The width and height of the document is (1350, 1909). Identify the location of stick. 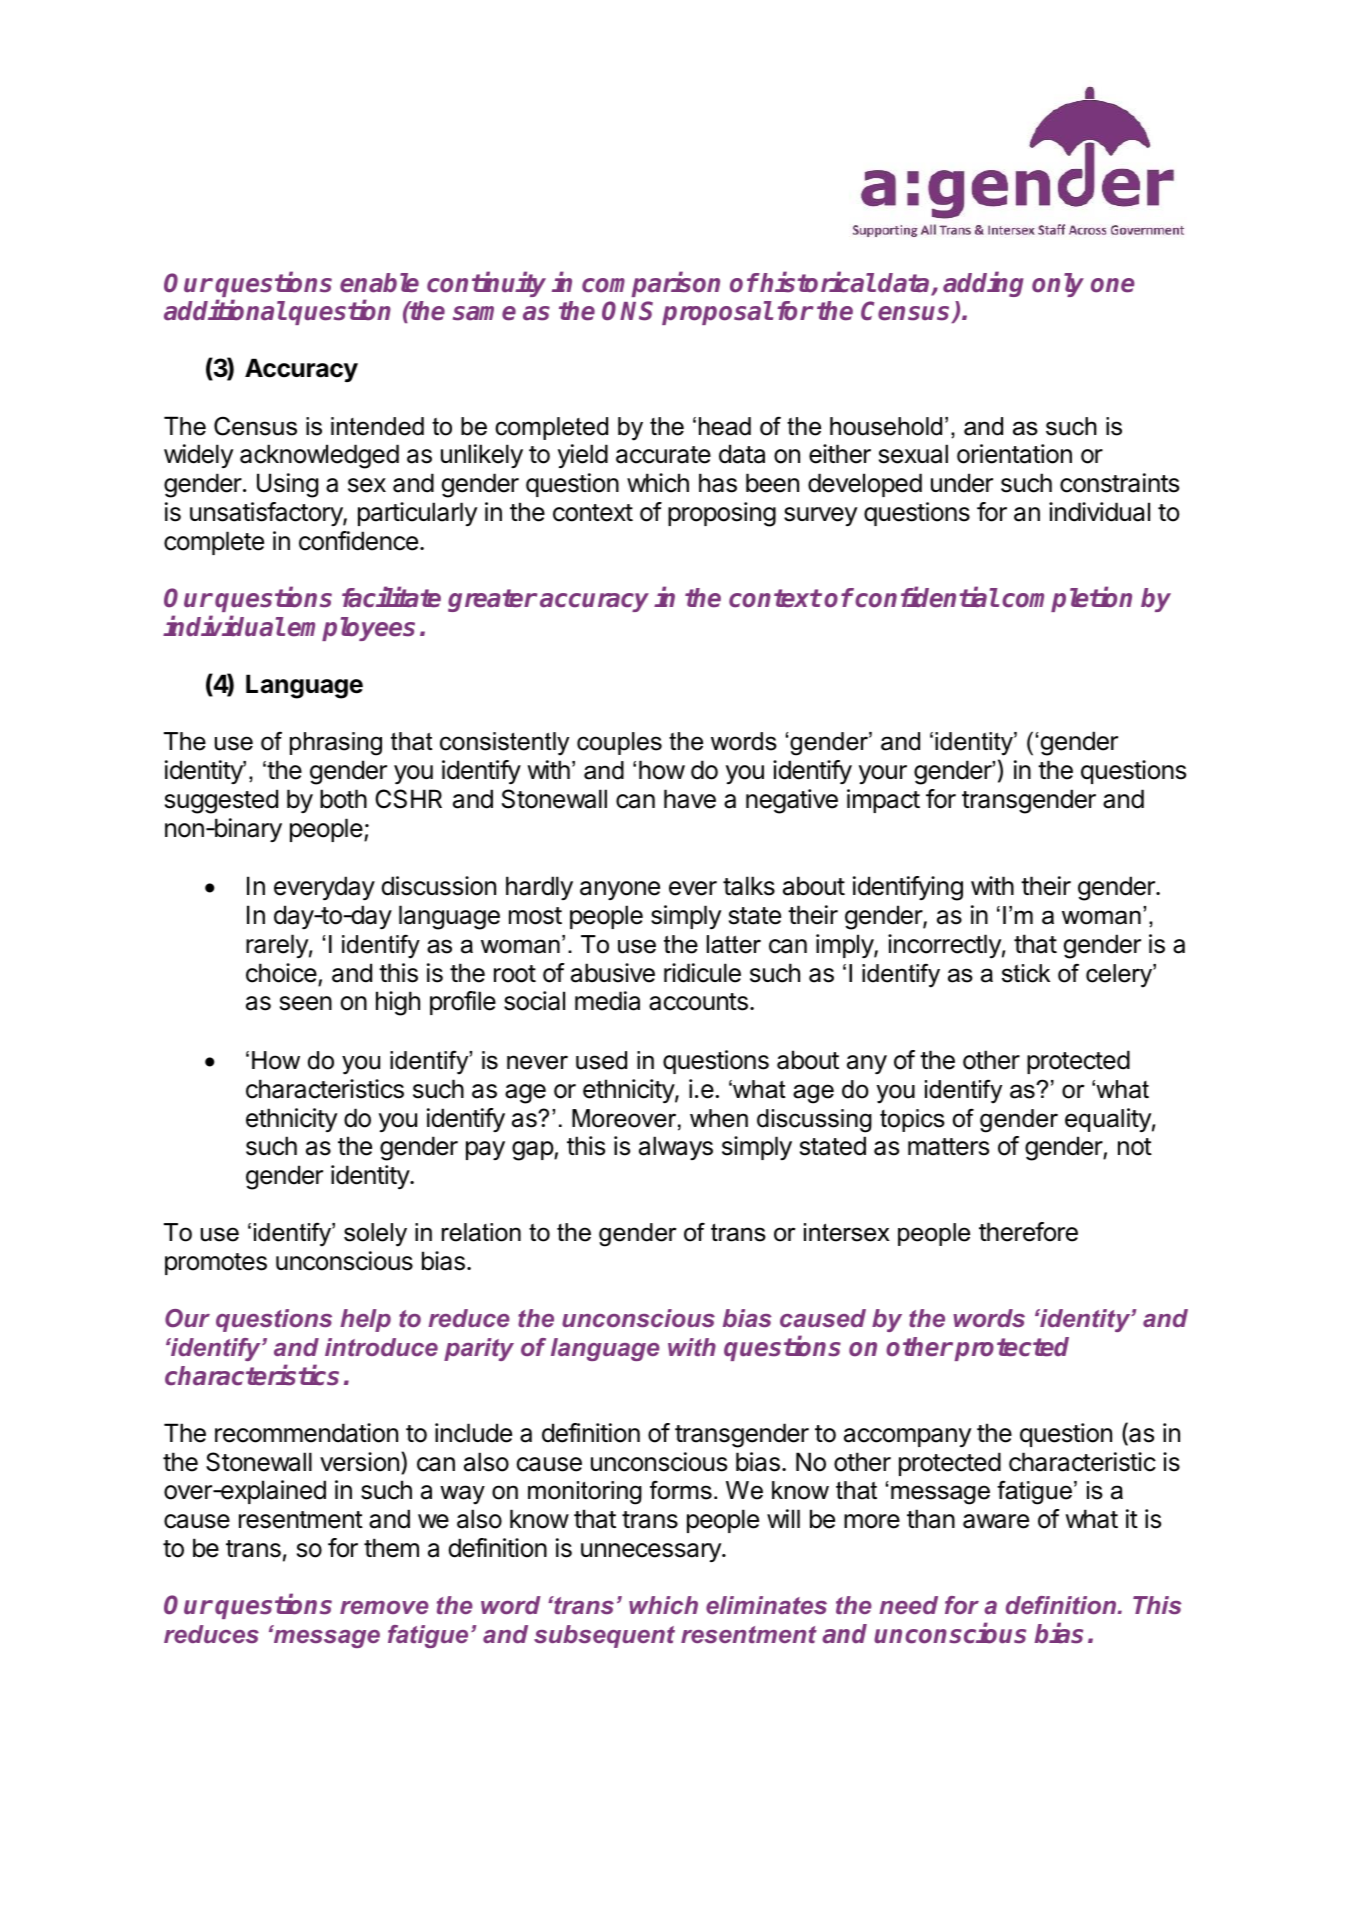
(1026, 973).
